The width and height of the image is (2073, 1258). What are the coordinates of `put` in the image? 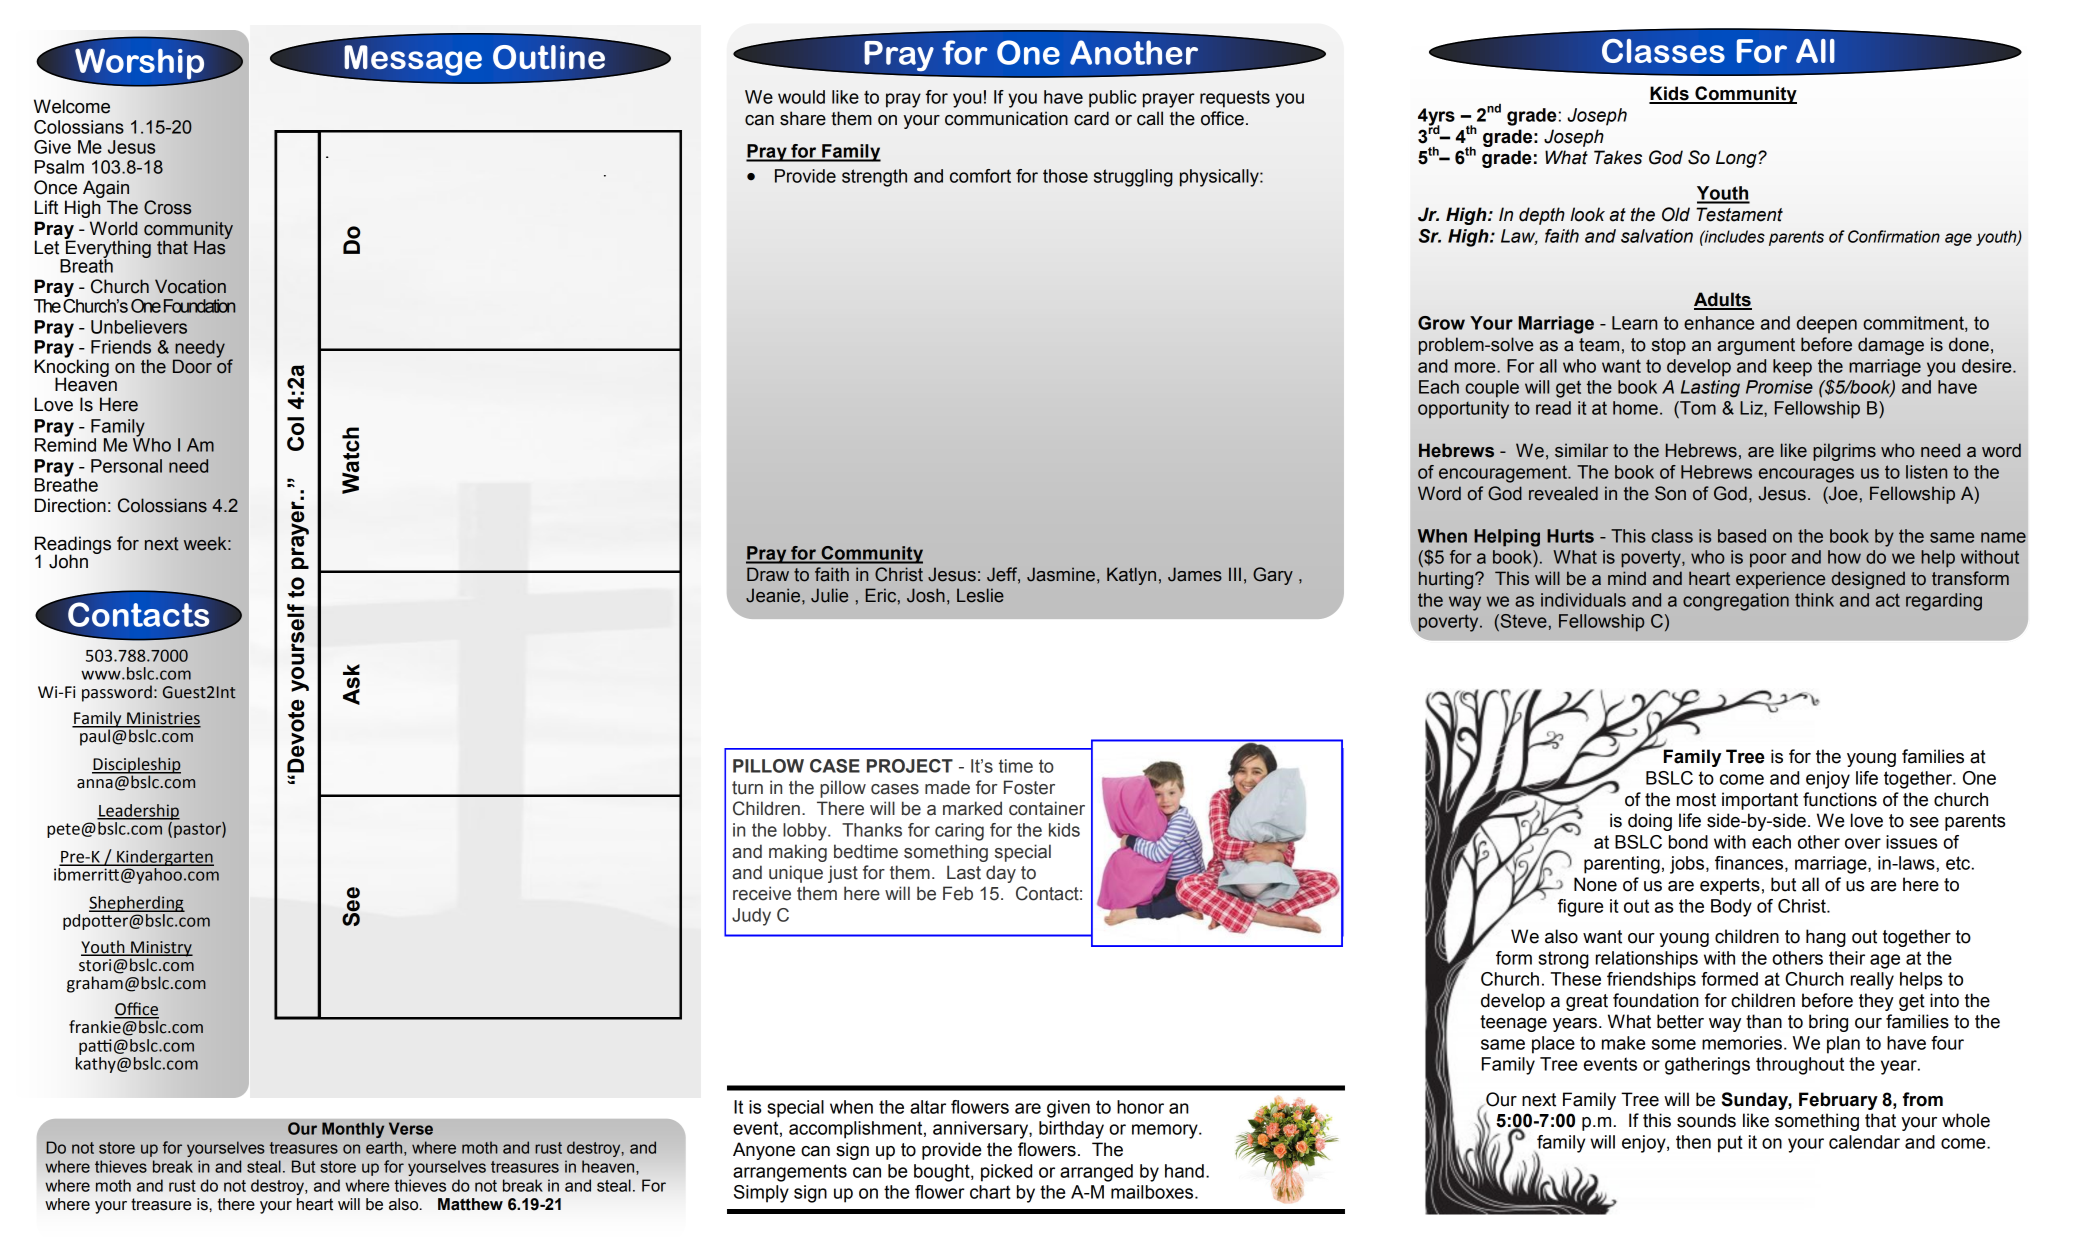 It's located at (1730, 1144).
